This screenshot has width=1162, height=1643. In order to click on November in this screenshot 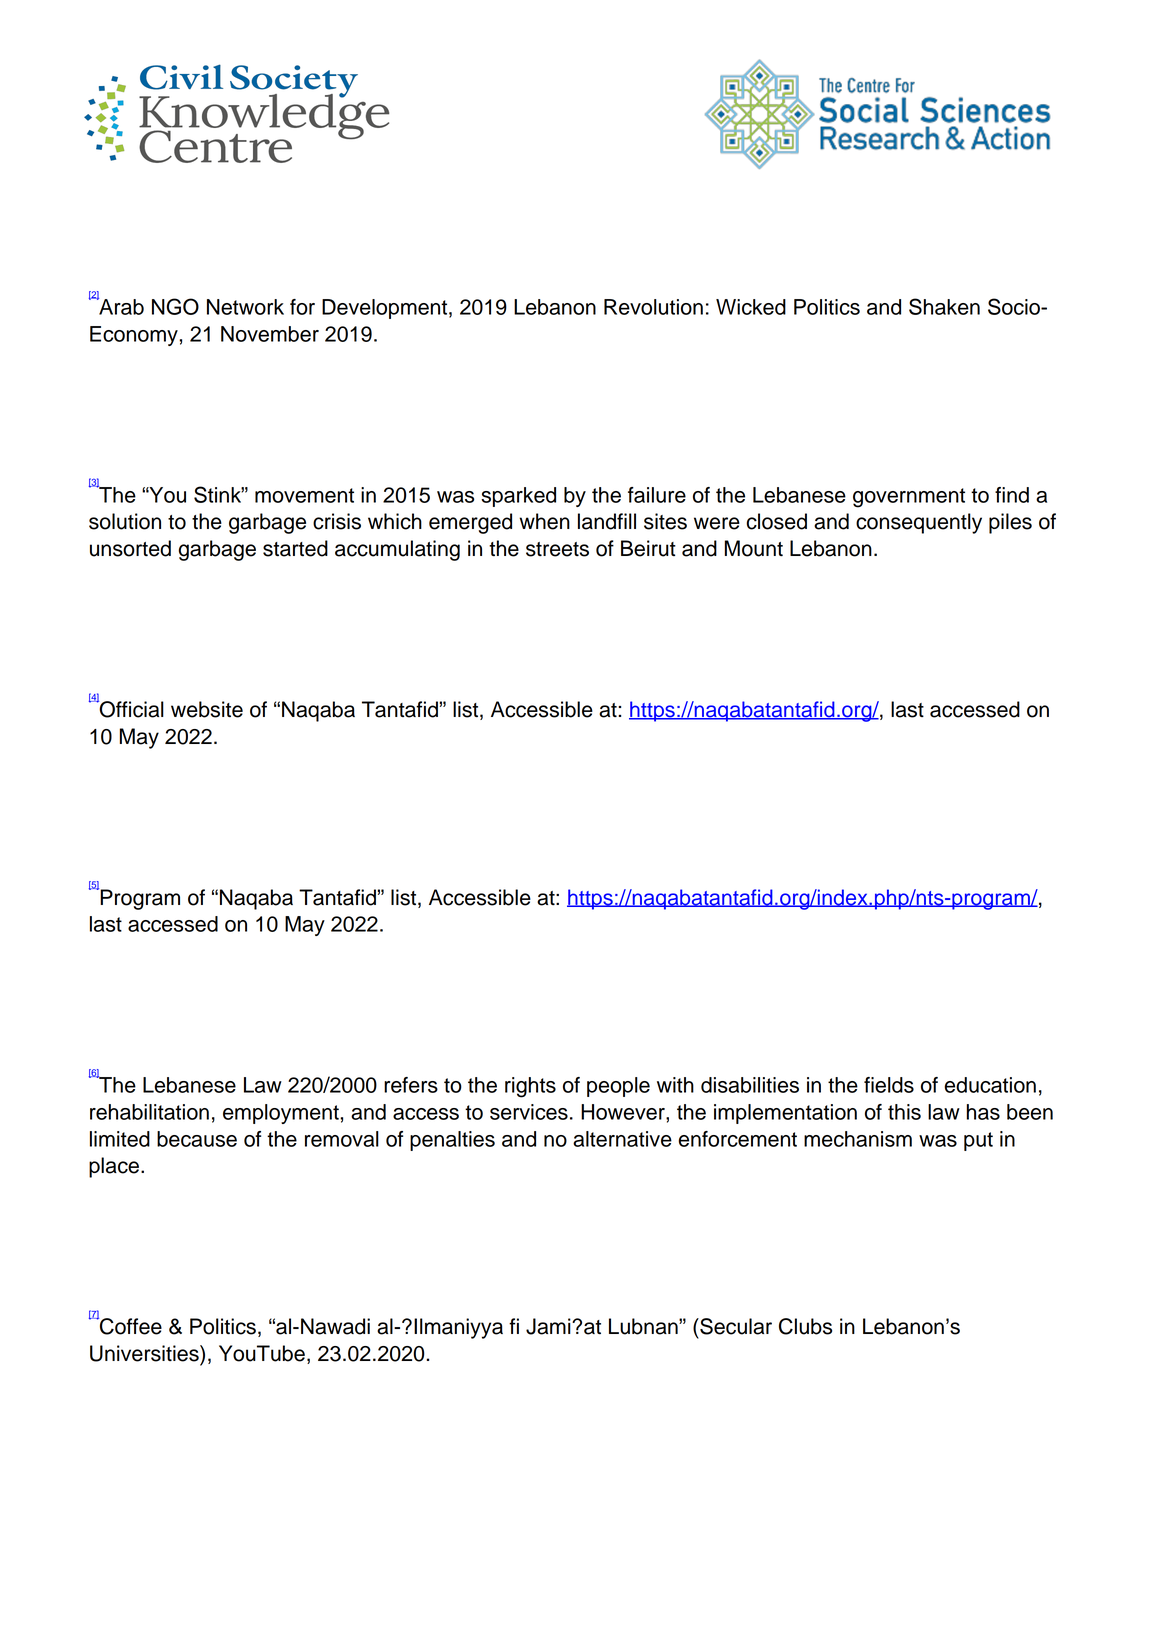, I will do `click(270, 334)`.
